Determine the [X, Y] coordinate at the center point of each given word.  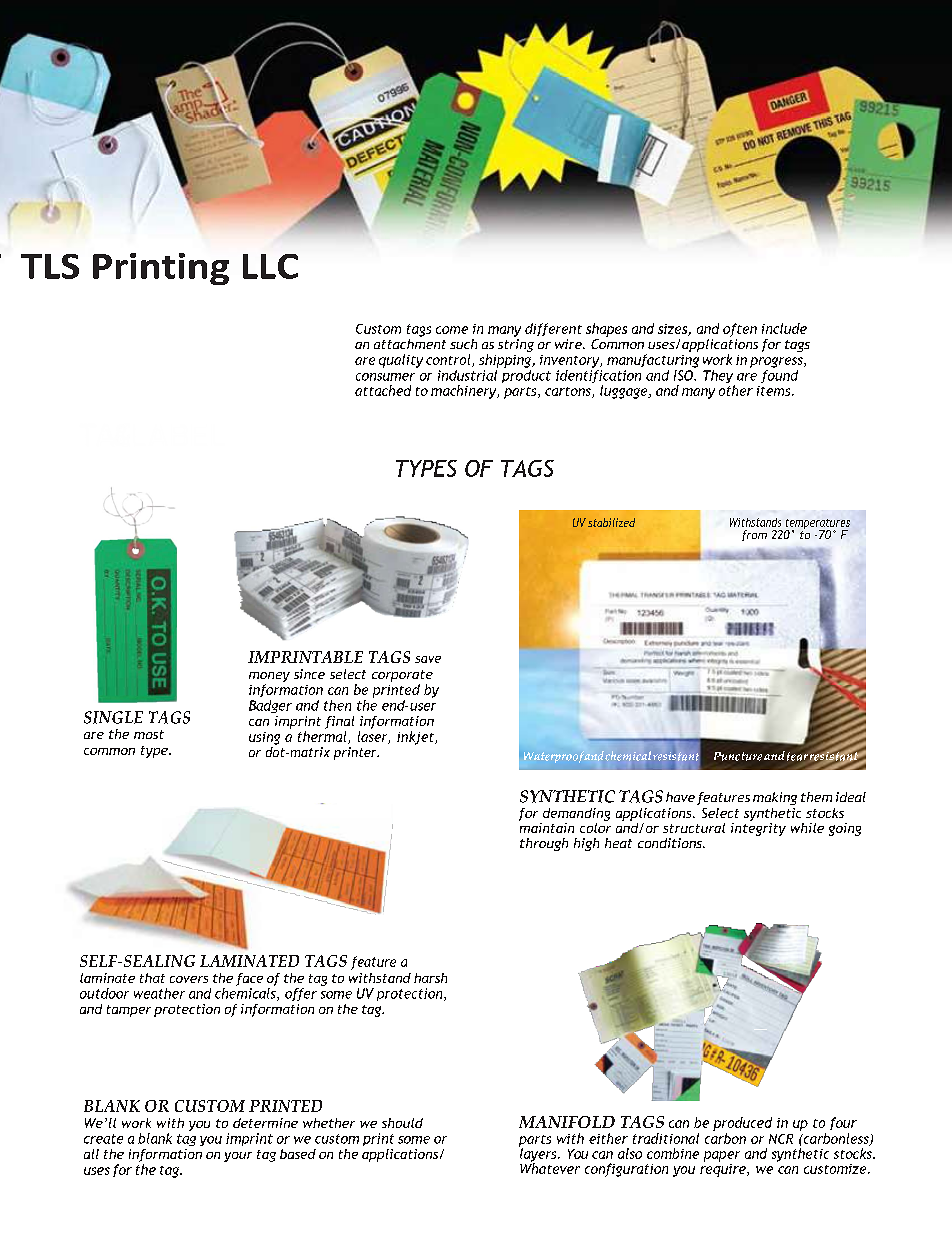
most [149, 734]
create [103, 1139]
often [740, 330]
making [775, 798]
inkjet [416, 738]
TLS [50, 266]
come [452, 330]
